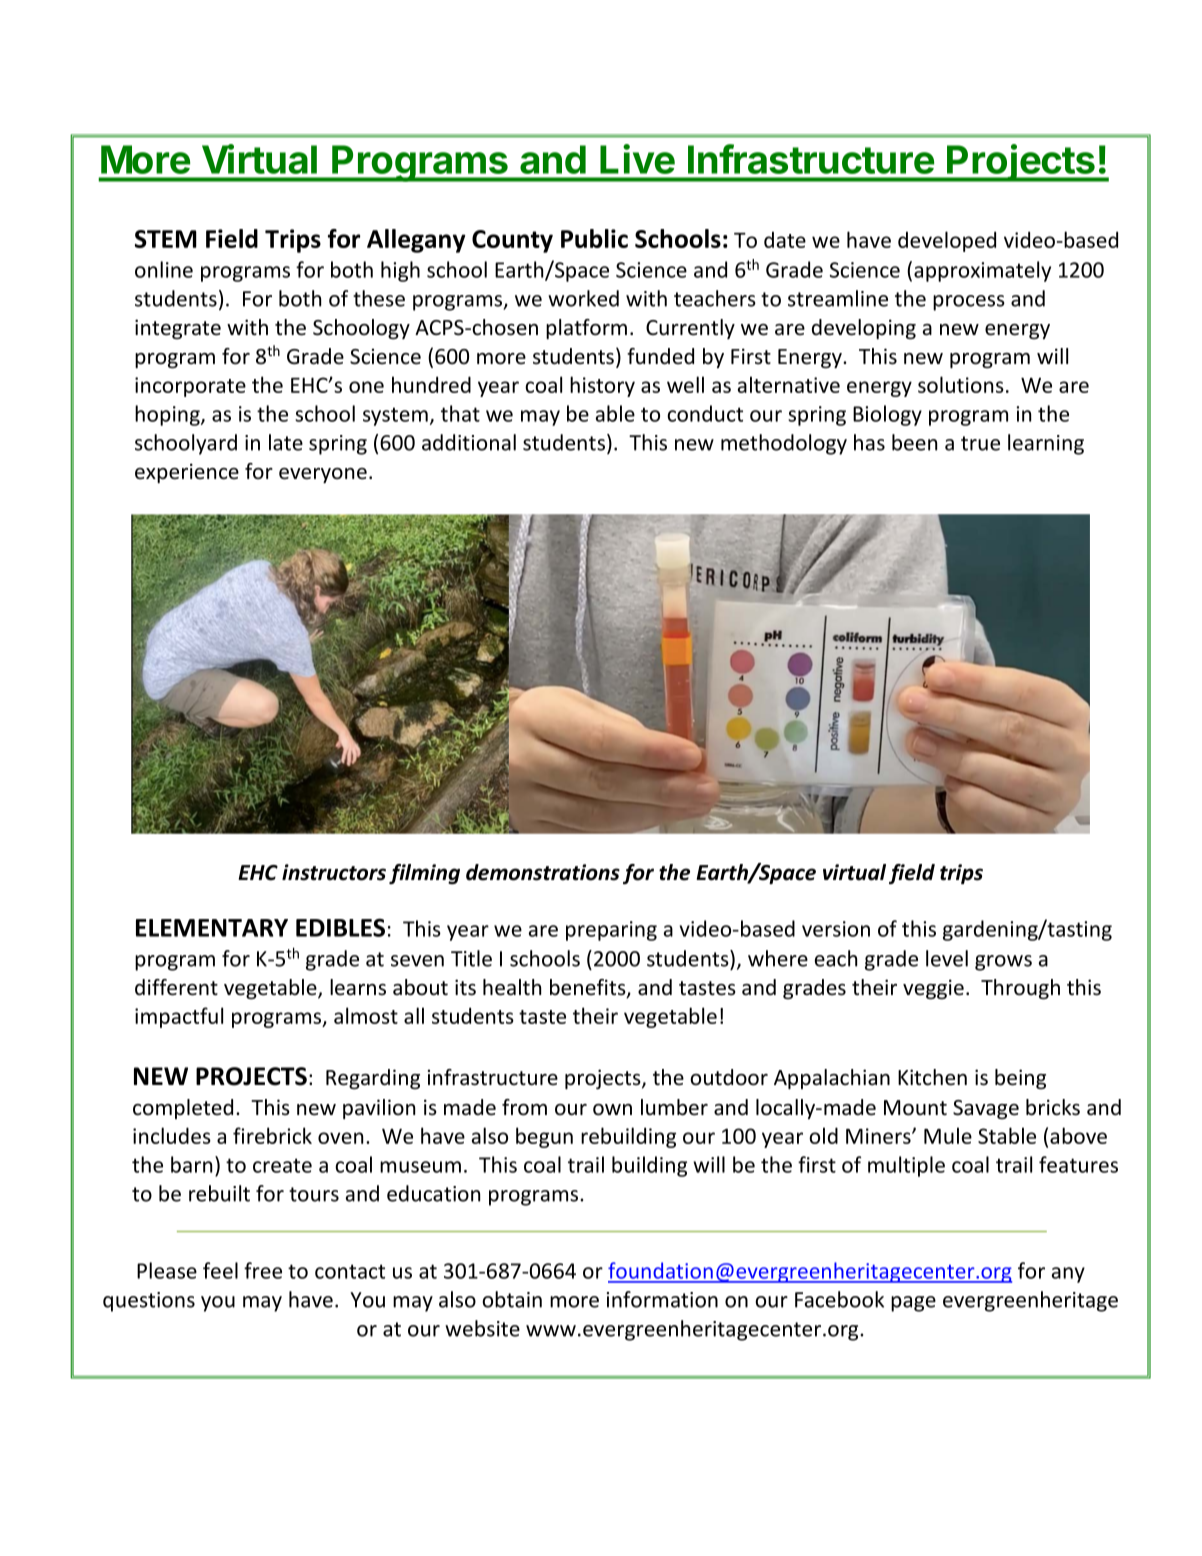  What do you see at coordinates (836, 929) in the image?
I see `version` at bounding box center [836, 929].
